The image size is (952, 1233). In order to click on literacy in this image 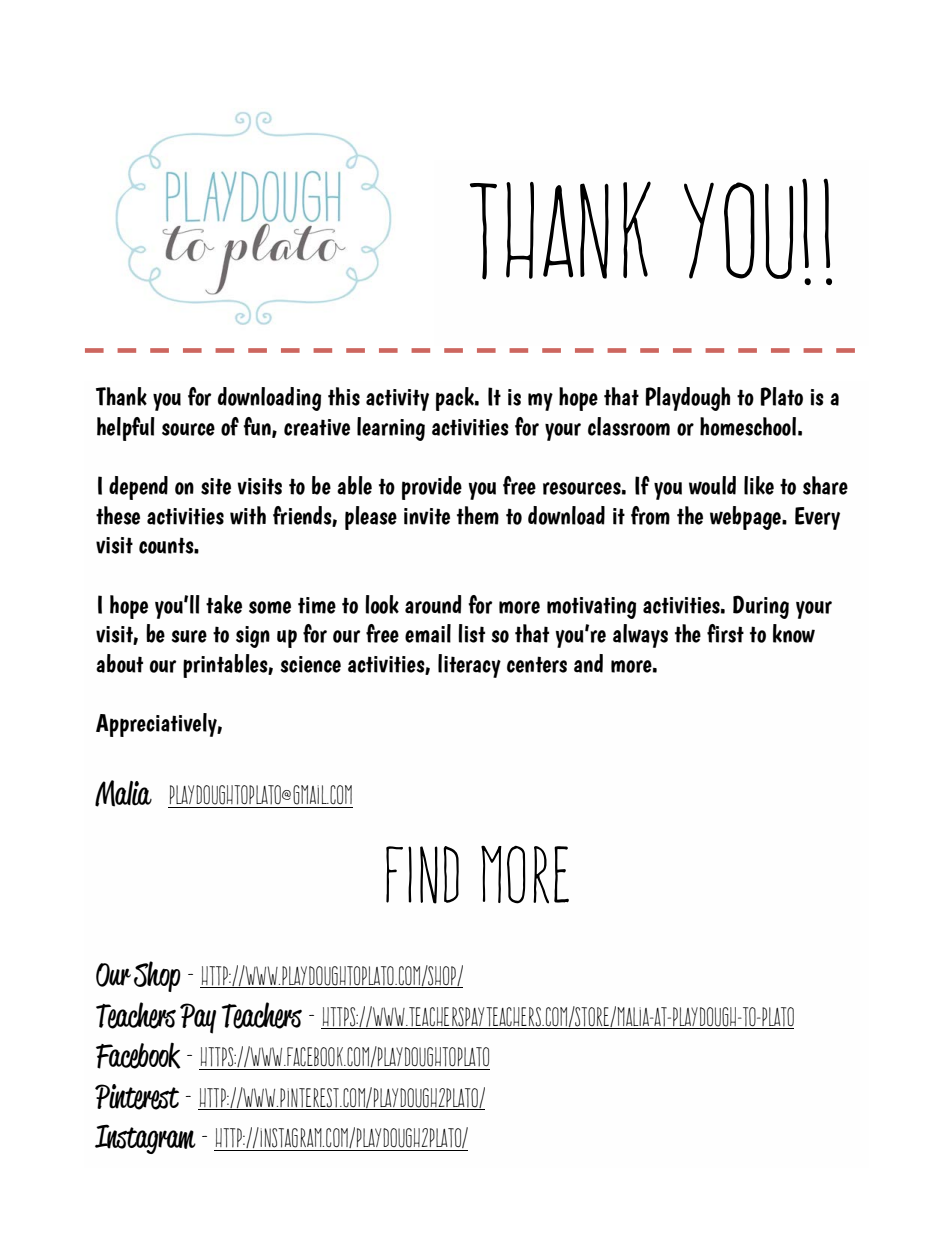, I will do `click(469, 666)`.
